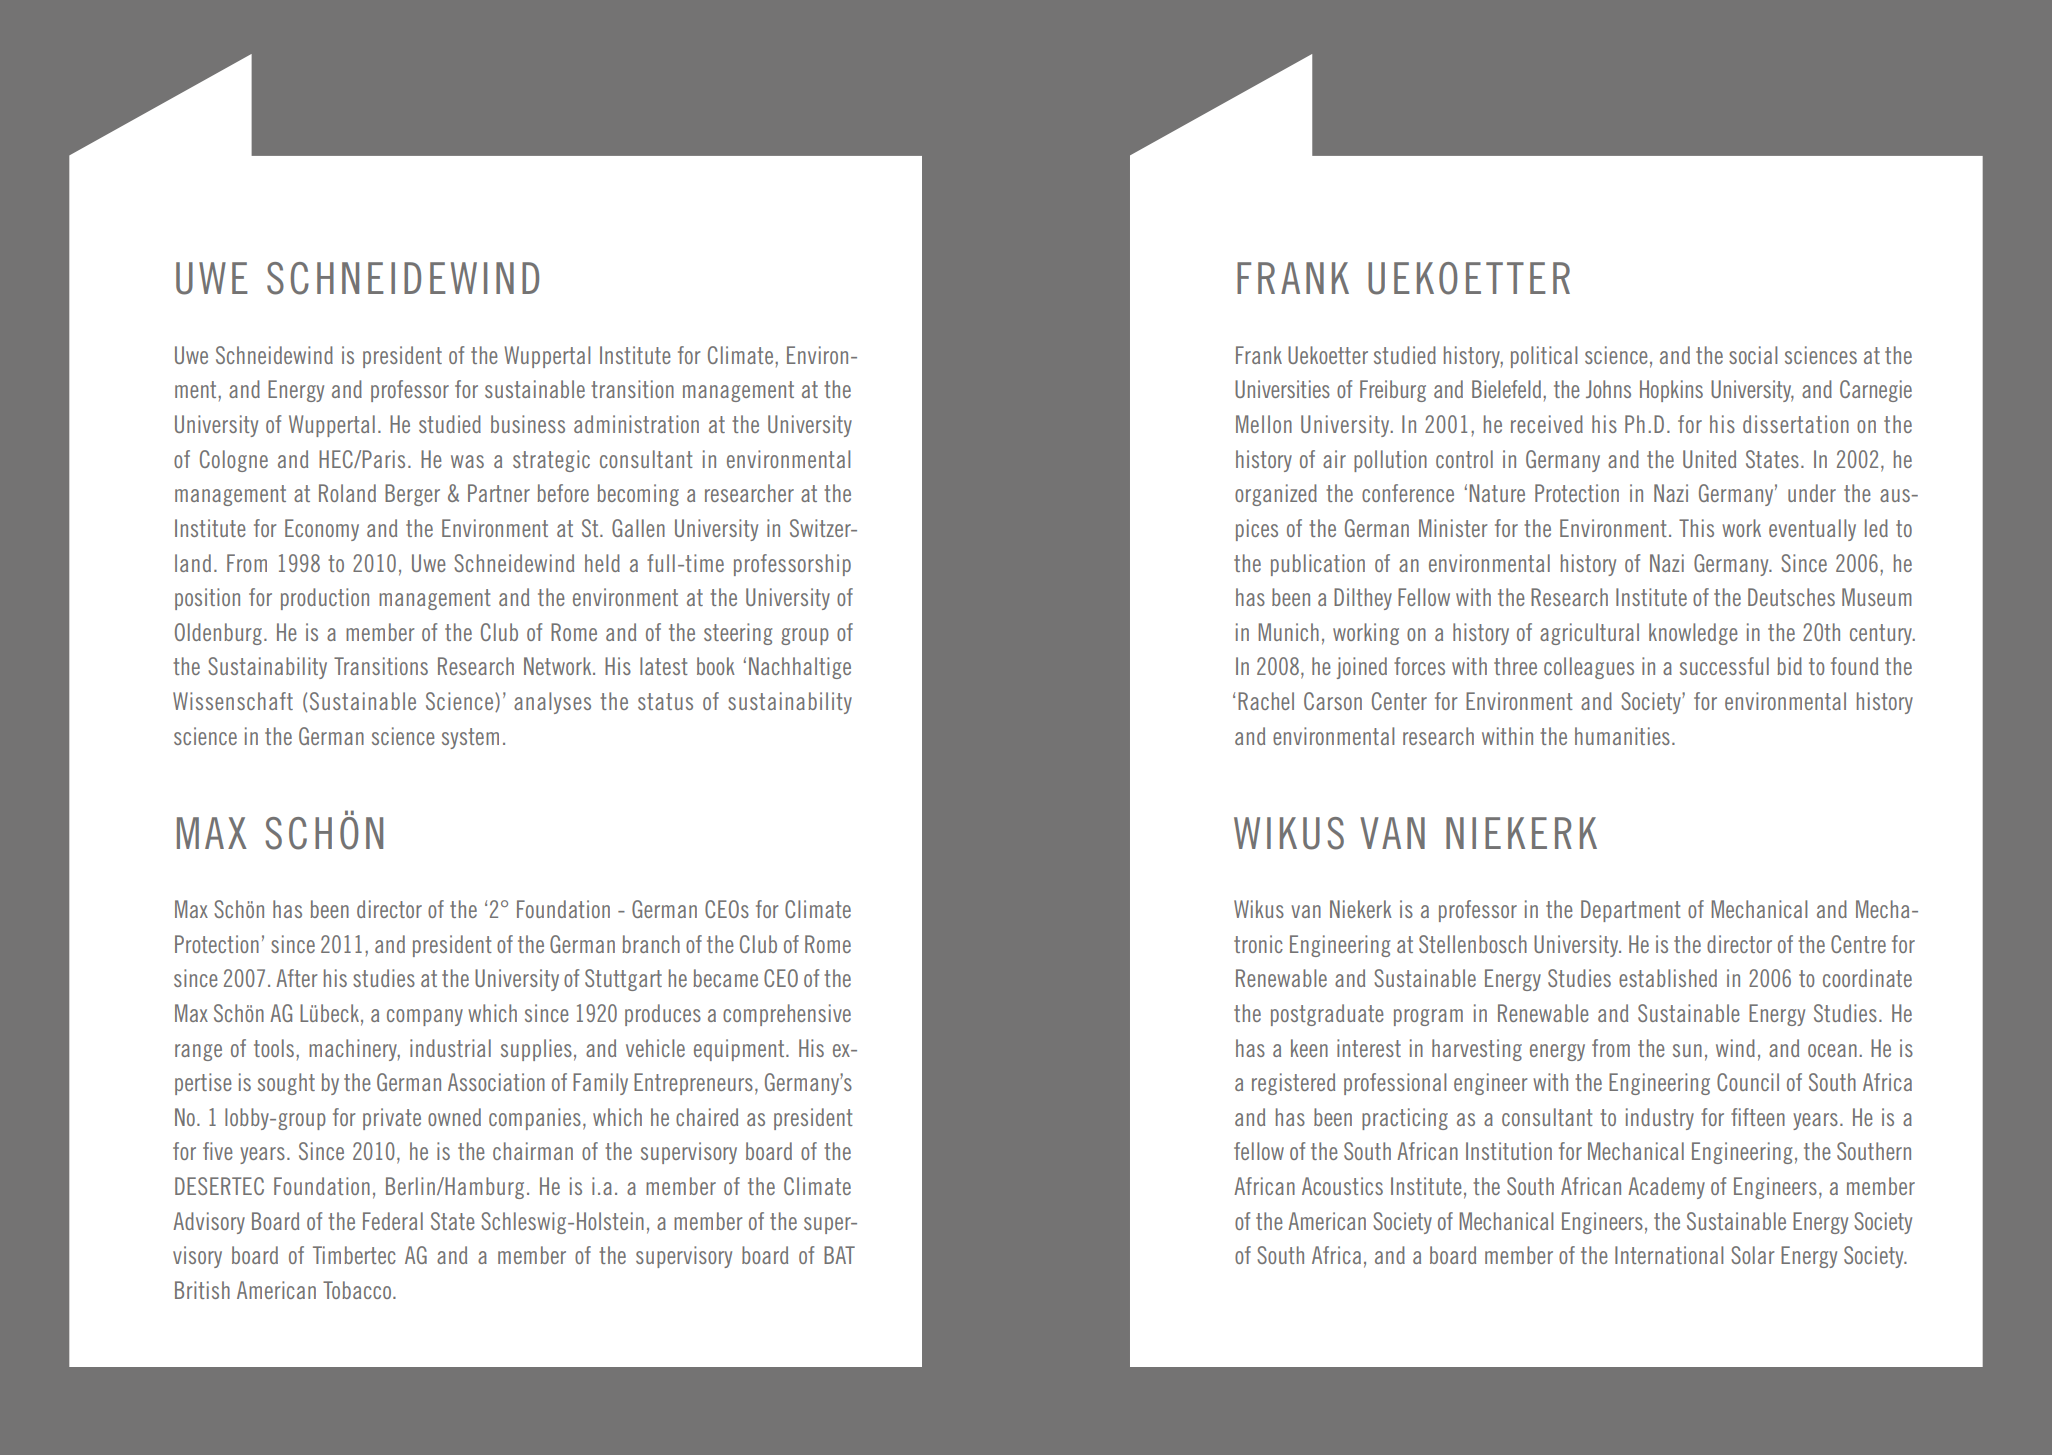 The height and width of the screenshot is (1455, 2052). I want to click on humanities, so click(1622, 736).
